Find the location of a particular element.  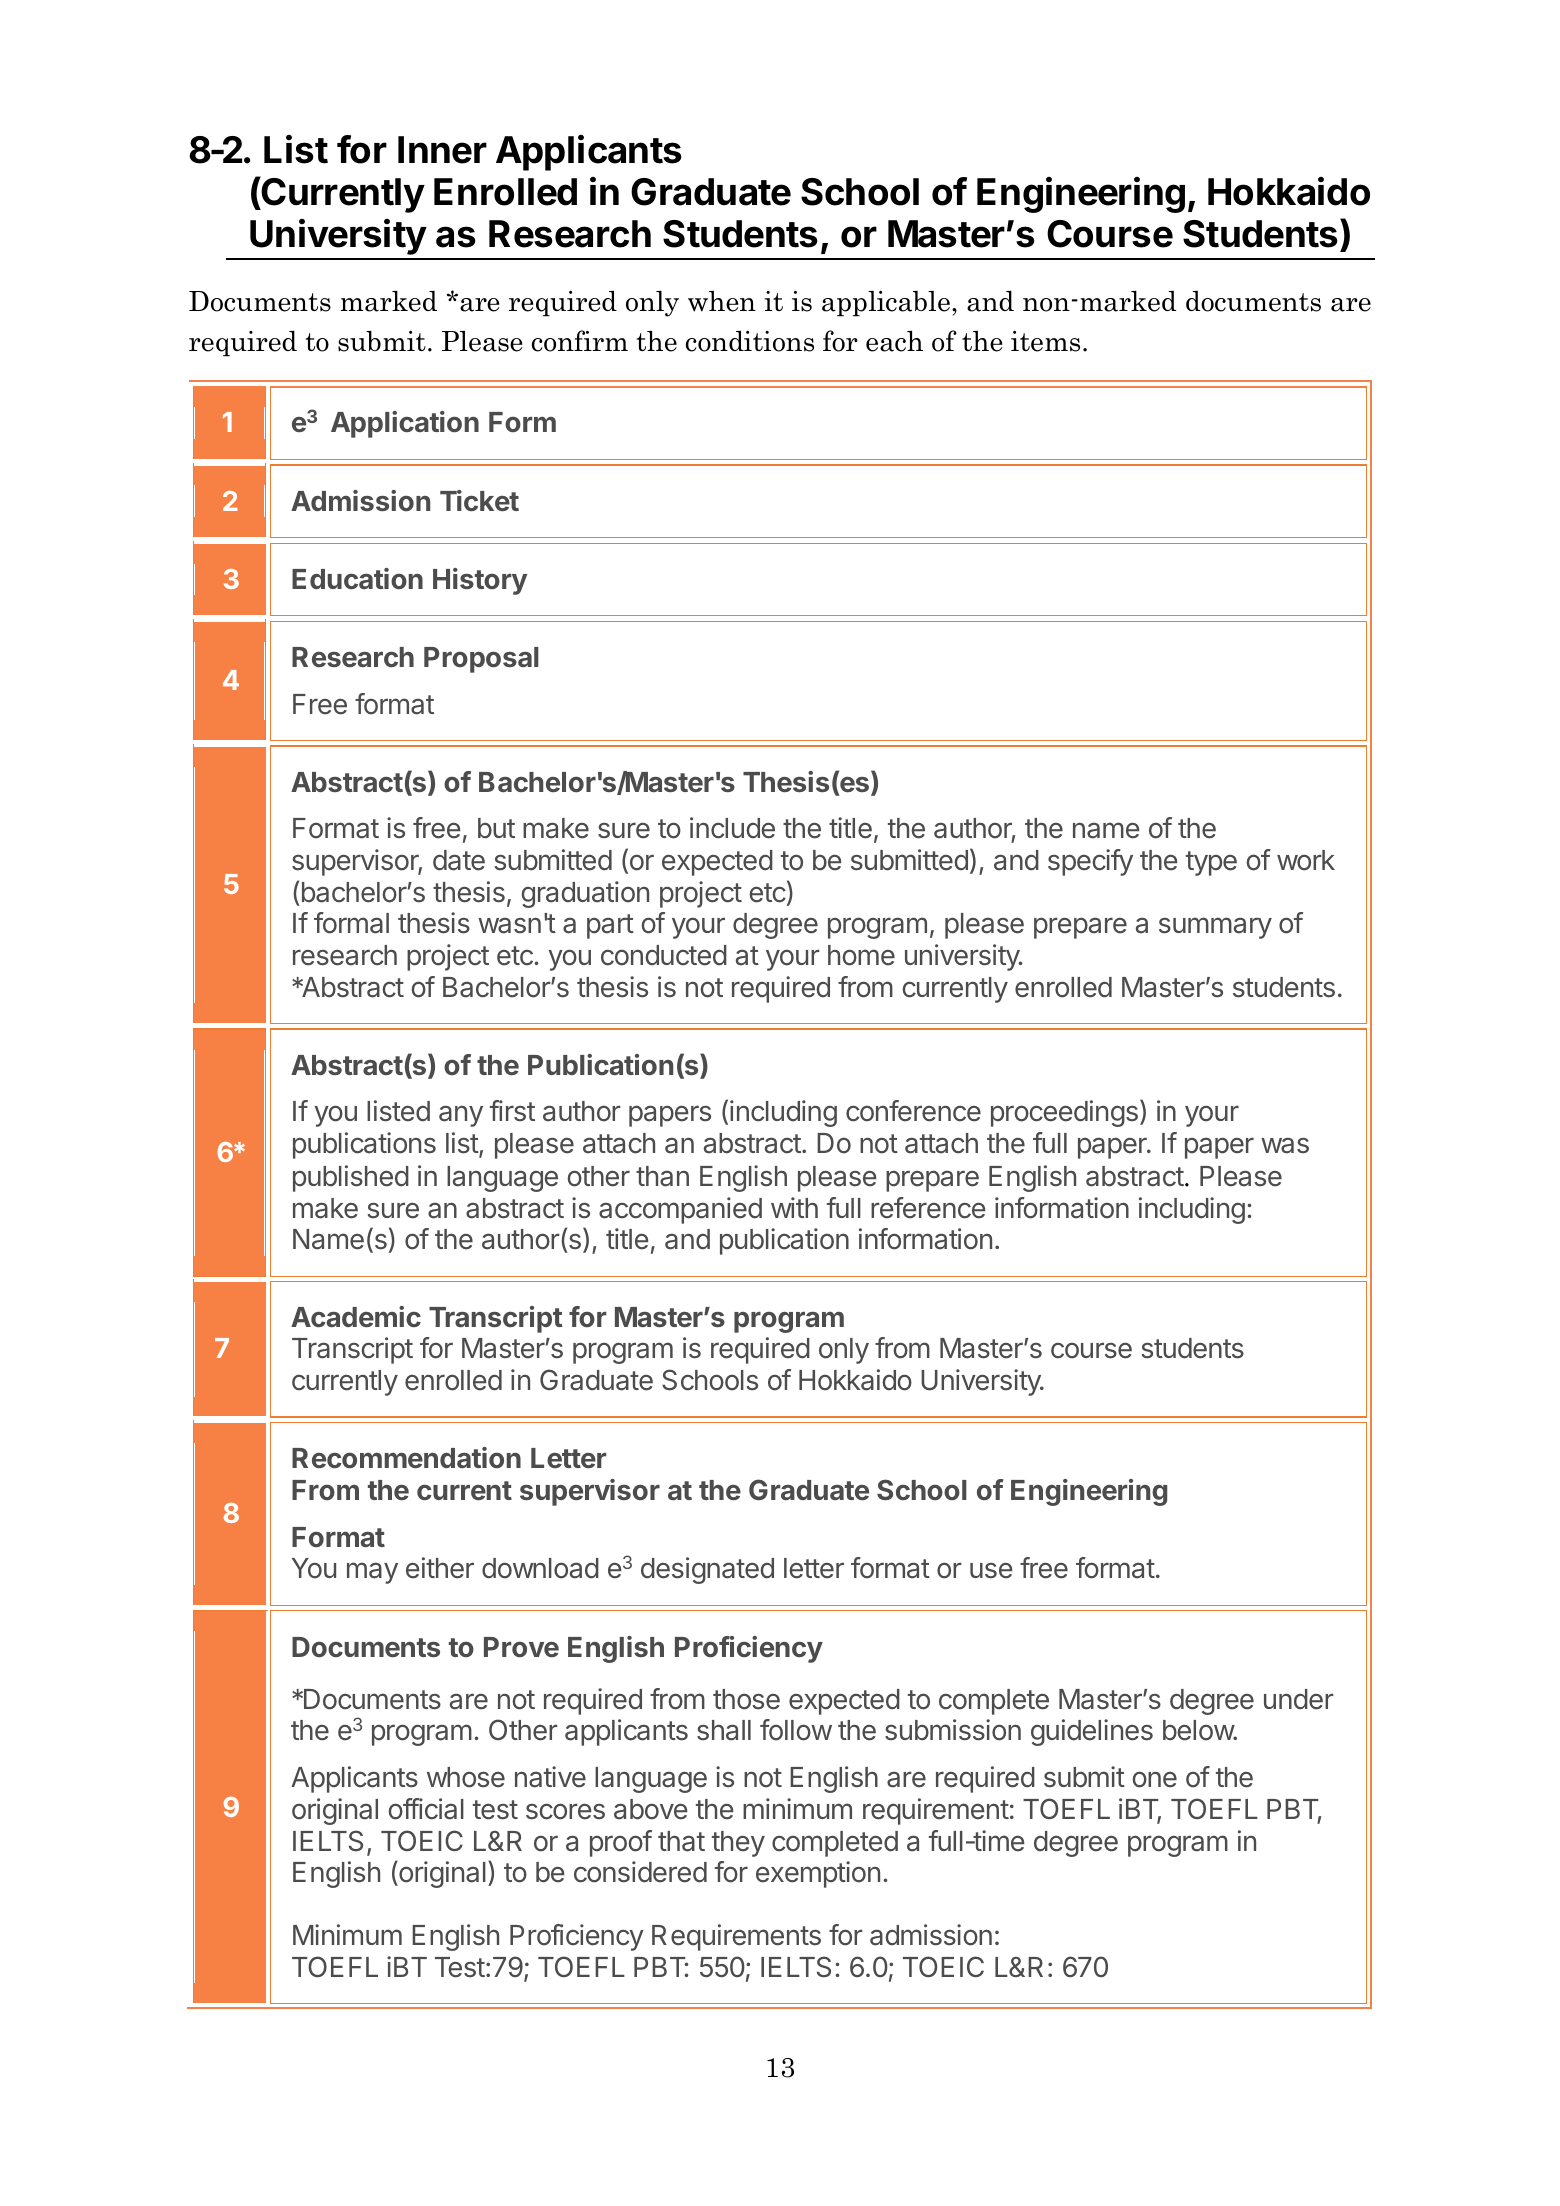

applicable is located at coordinates (886, 304).
